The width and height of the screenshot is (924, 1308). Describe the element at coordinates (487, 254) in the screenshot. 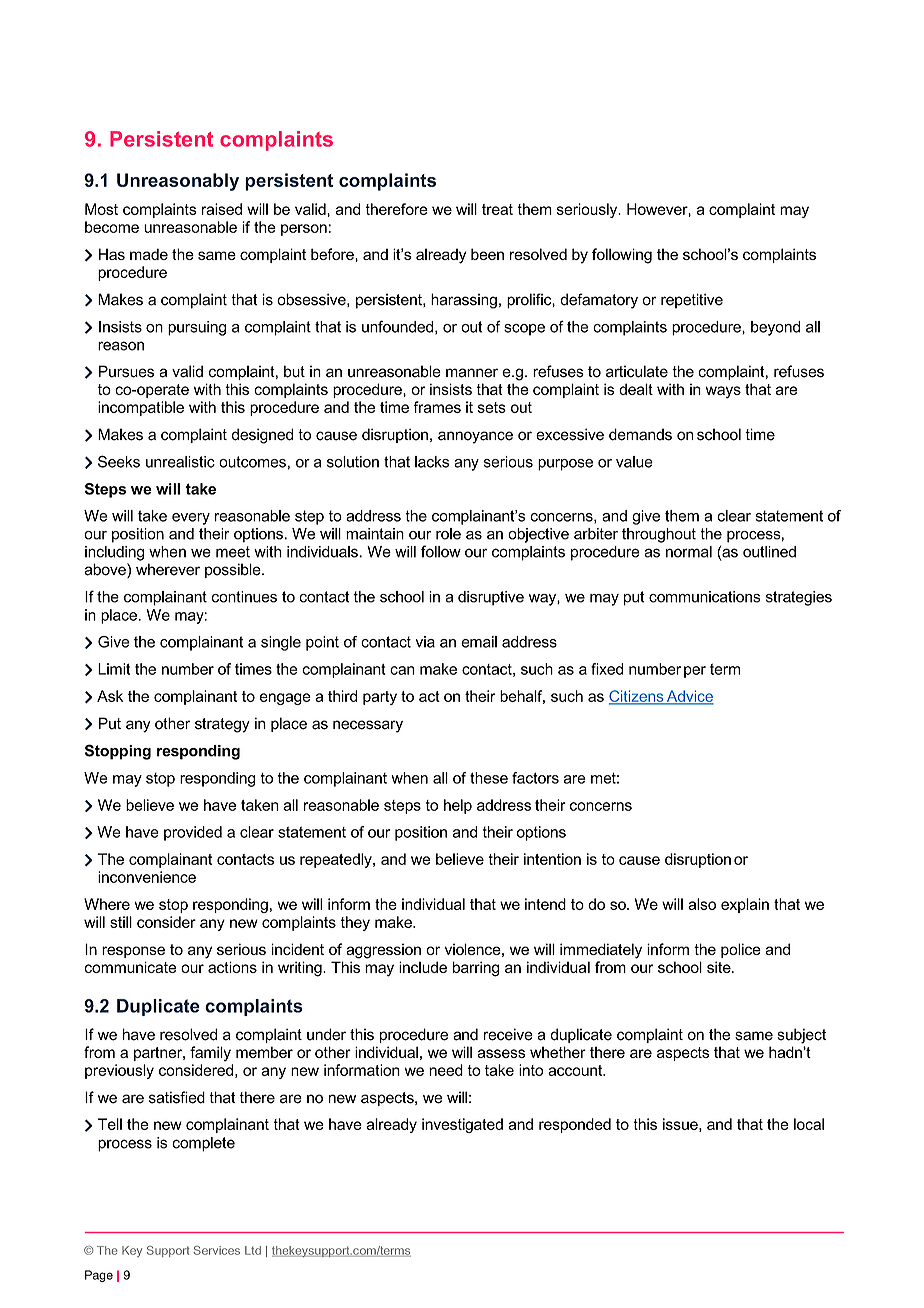

I see `been` at that location.
